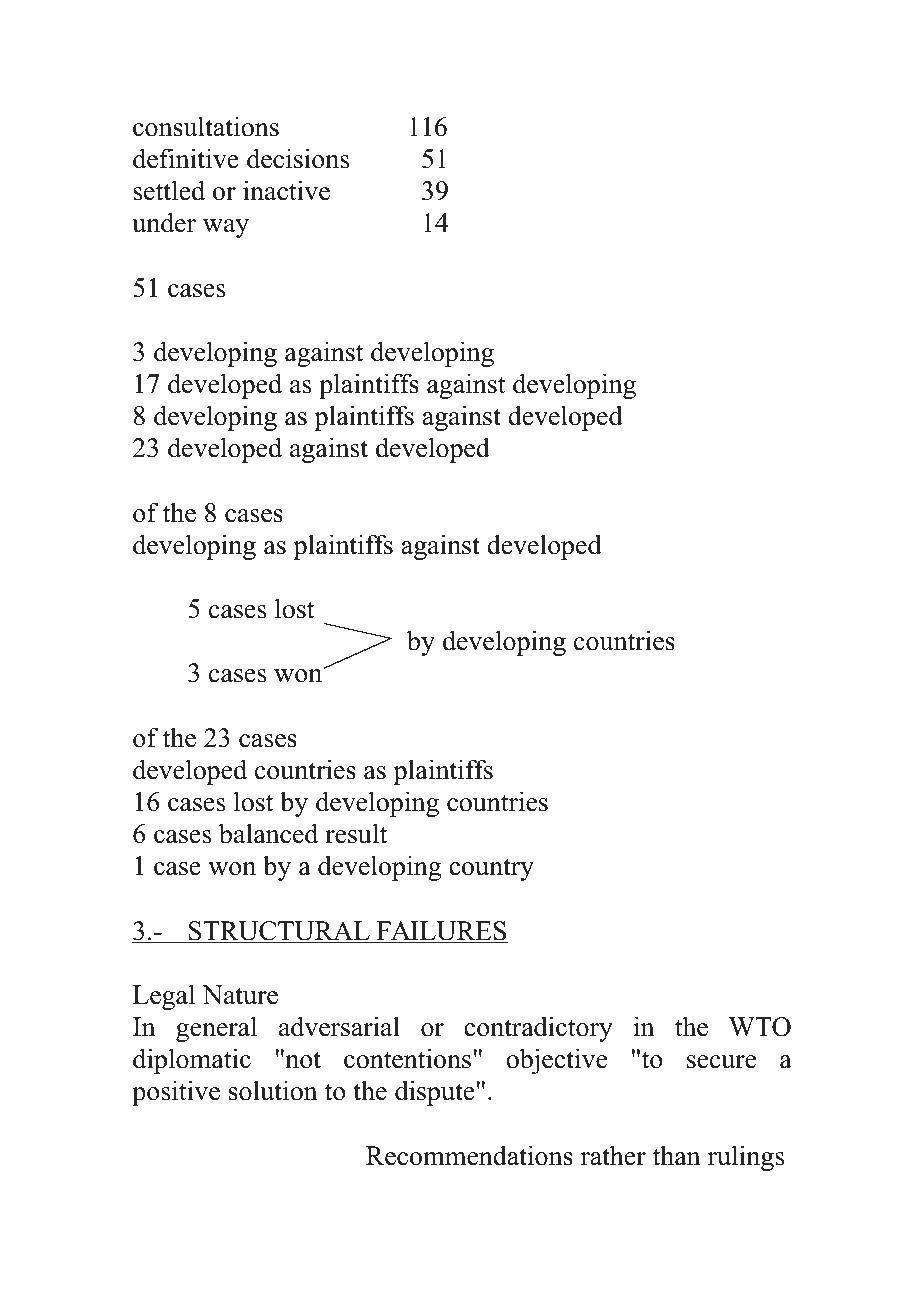 This document has width=924, height=1308. Describe the element at coordinates (491, 869) in the document. I see `country` at that location.
